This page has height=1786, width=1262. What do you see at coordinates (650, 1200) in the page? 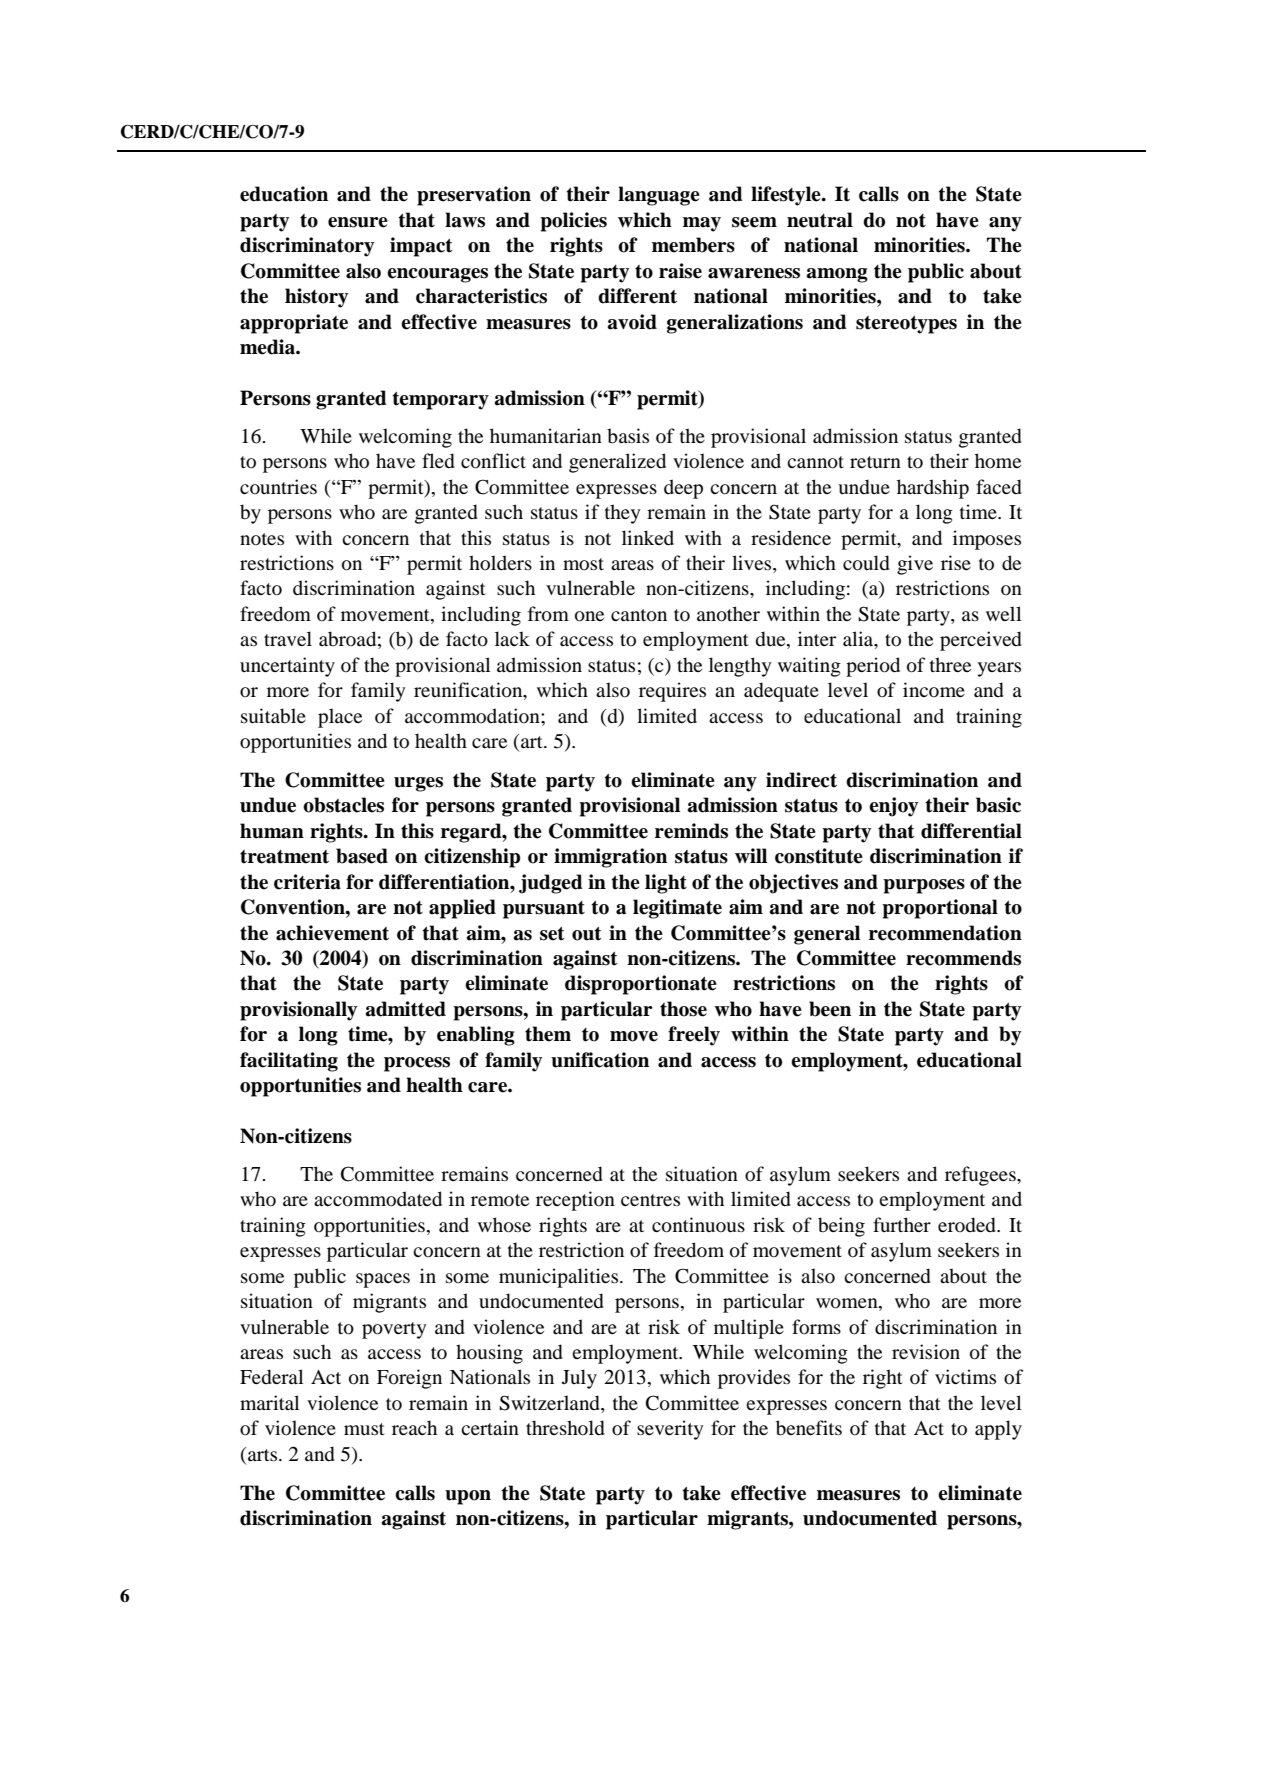
I see `centres` at bounding box center [650, 1200].
